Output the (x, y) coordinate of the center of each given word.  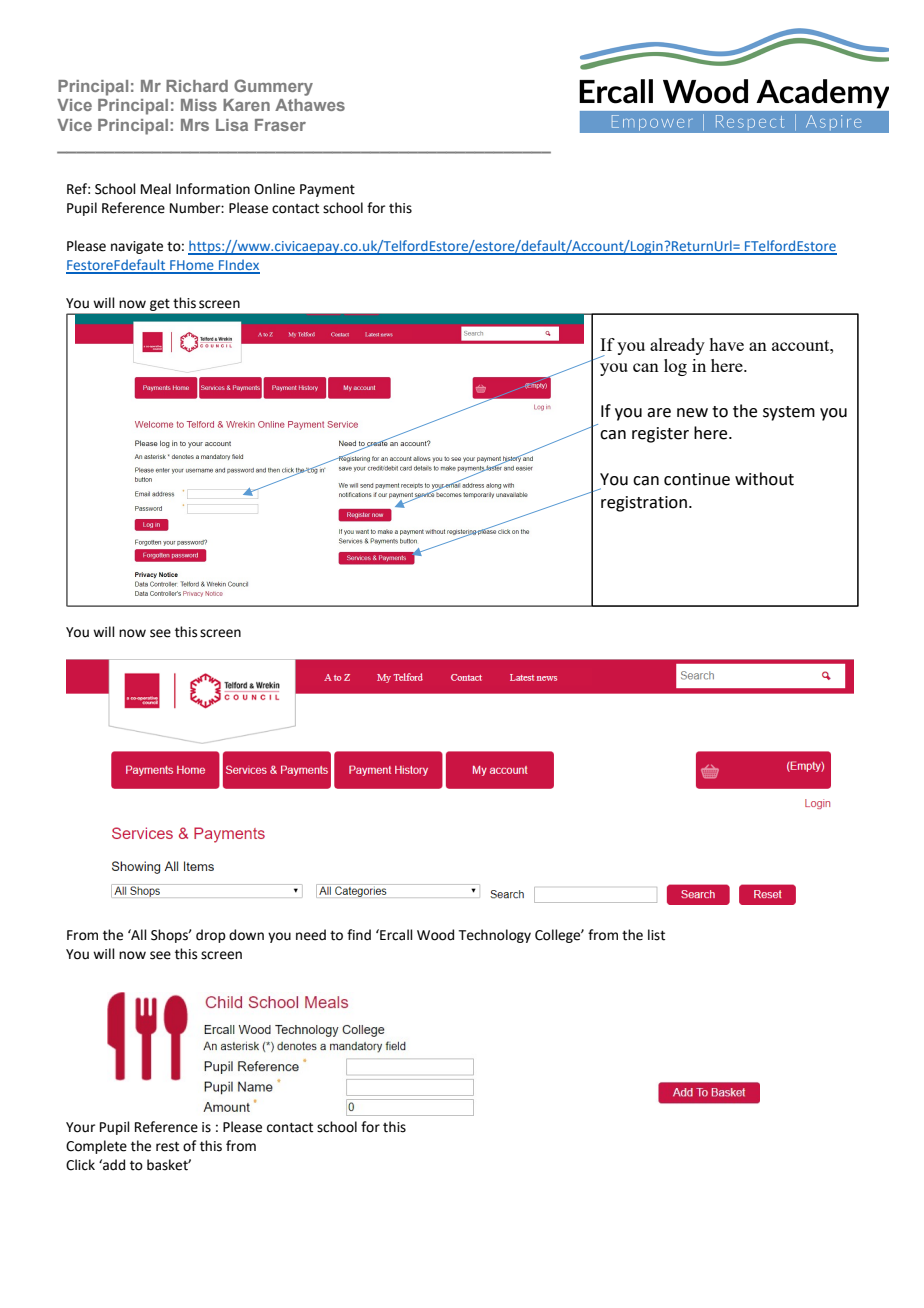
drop (211, 936)
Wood (435, 935)
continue (697, 479)
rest (167, 1146)
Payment (327, 190)
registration (644, 504)
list (656, 935)
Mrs (195, 125)
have (726, 344)
